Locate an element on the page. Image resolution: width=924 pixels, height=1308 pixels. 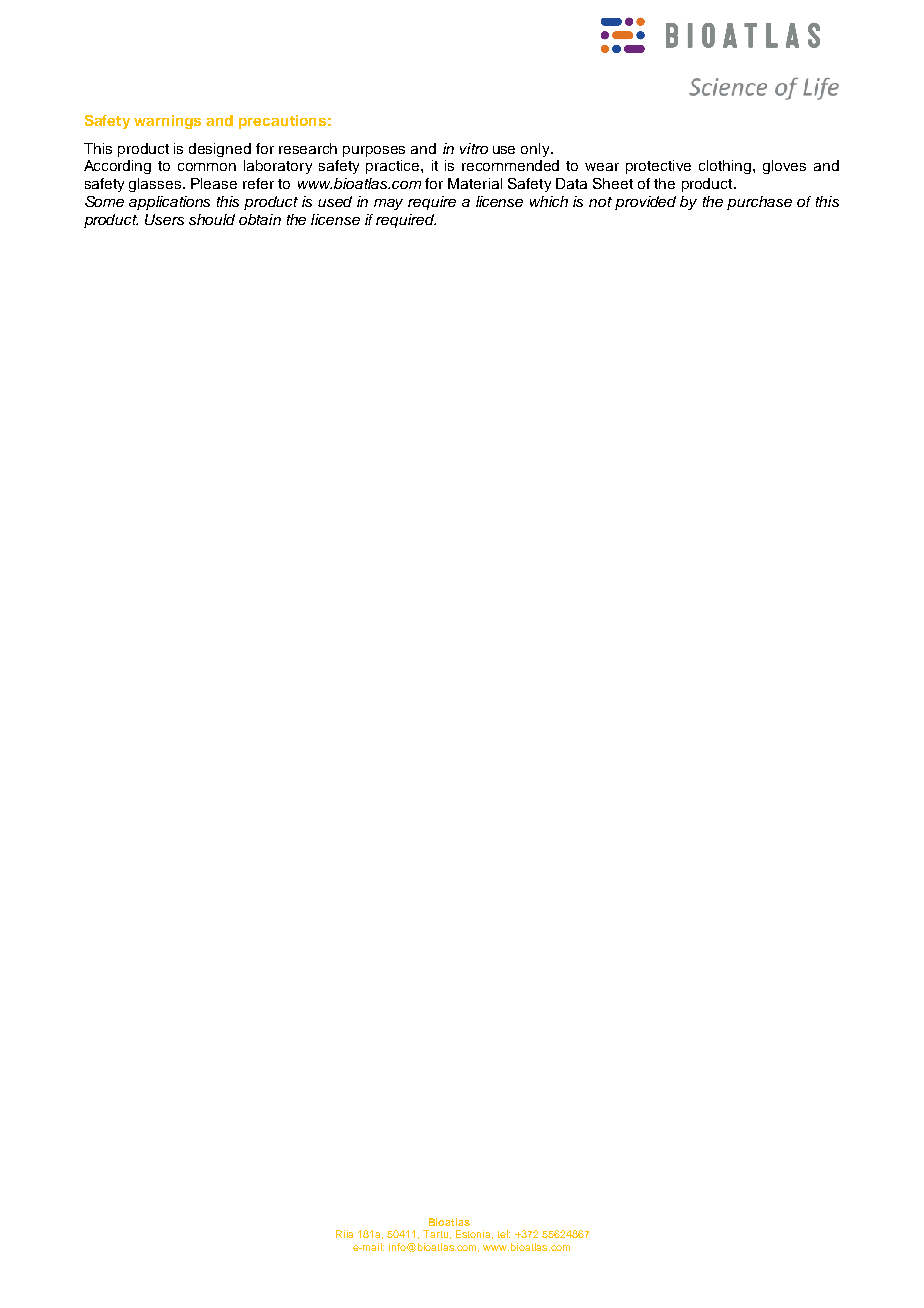
common is located at coordinates (207, 167).
